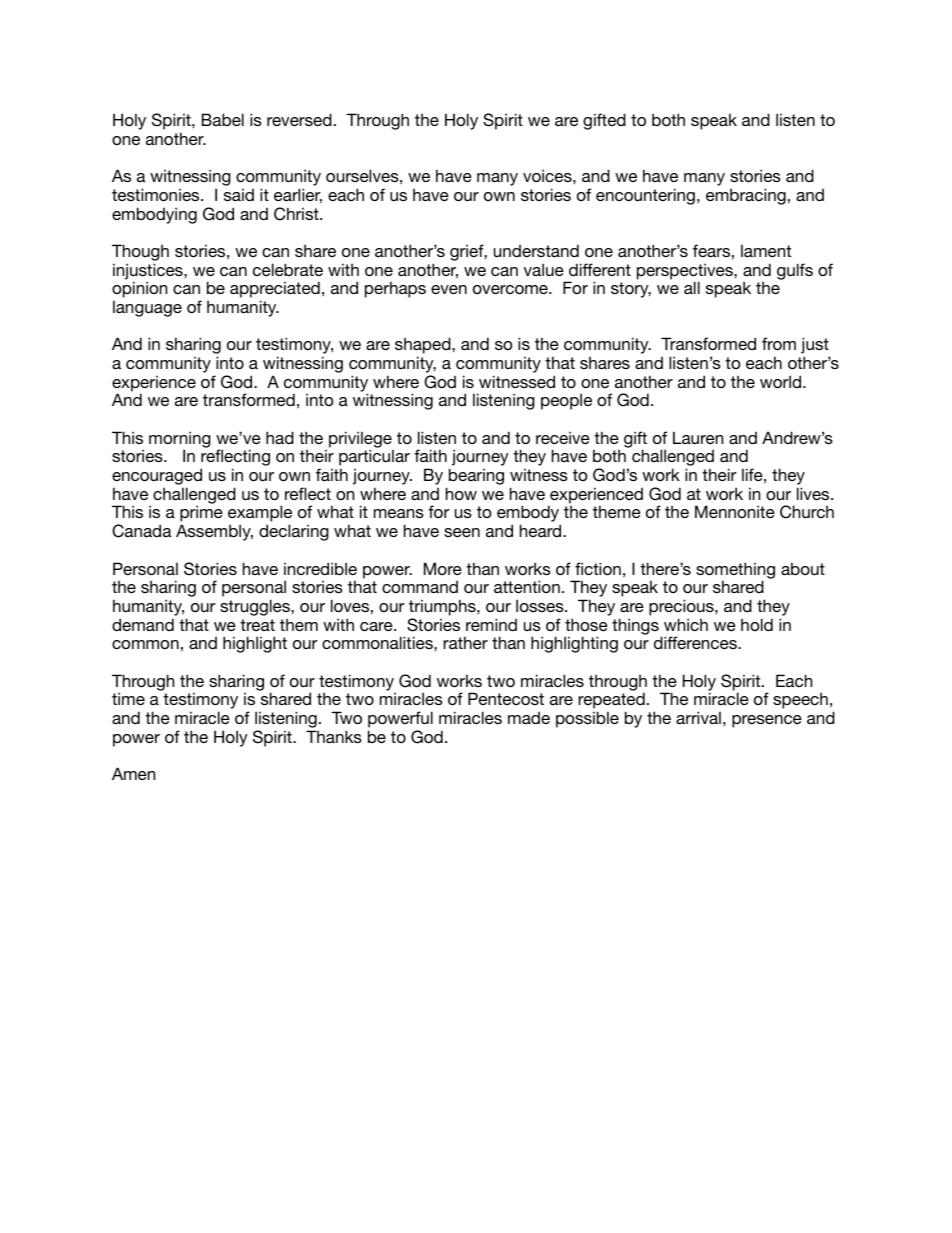 The height and width of the document is (1233, 952). I want to click on embracing, so click(746, 196).
